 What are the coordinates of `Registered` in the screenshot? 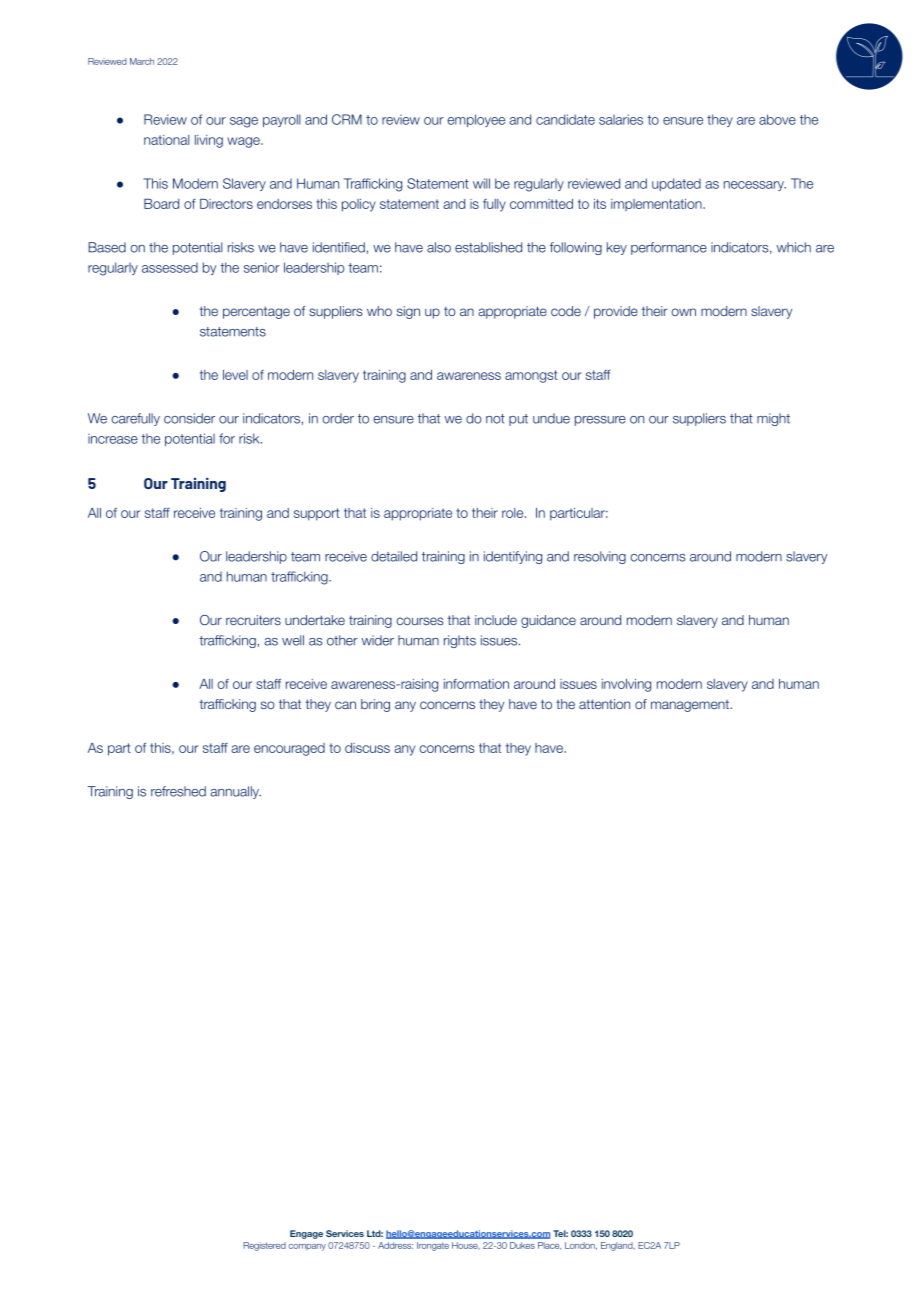 It's located at (264, 1246).
